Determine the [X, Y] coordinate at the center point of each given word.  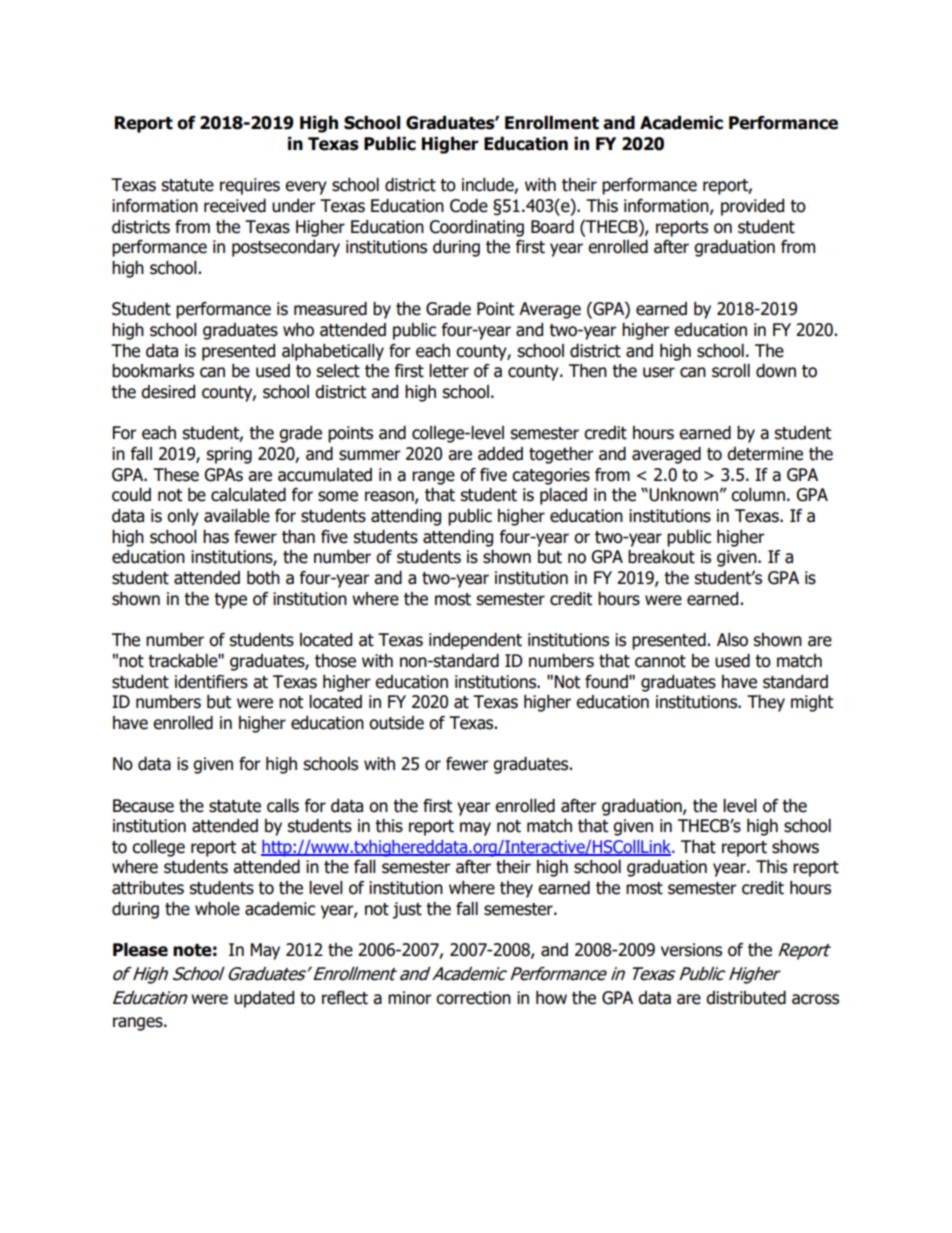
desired [168, 392]
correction [473, 998]
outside [396, 723]
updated [264, 999]
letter [449, 371]
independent [475, 641]
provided [752, 207]
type [230, 601]
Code [469, 206]
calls [283, 806]
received [235, 206]
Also [732, 640]
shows [795, 847]
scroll [731, 371]
